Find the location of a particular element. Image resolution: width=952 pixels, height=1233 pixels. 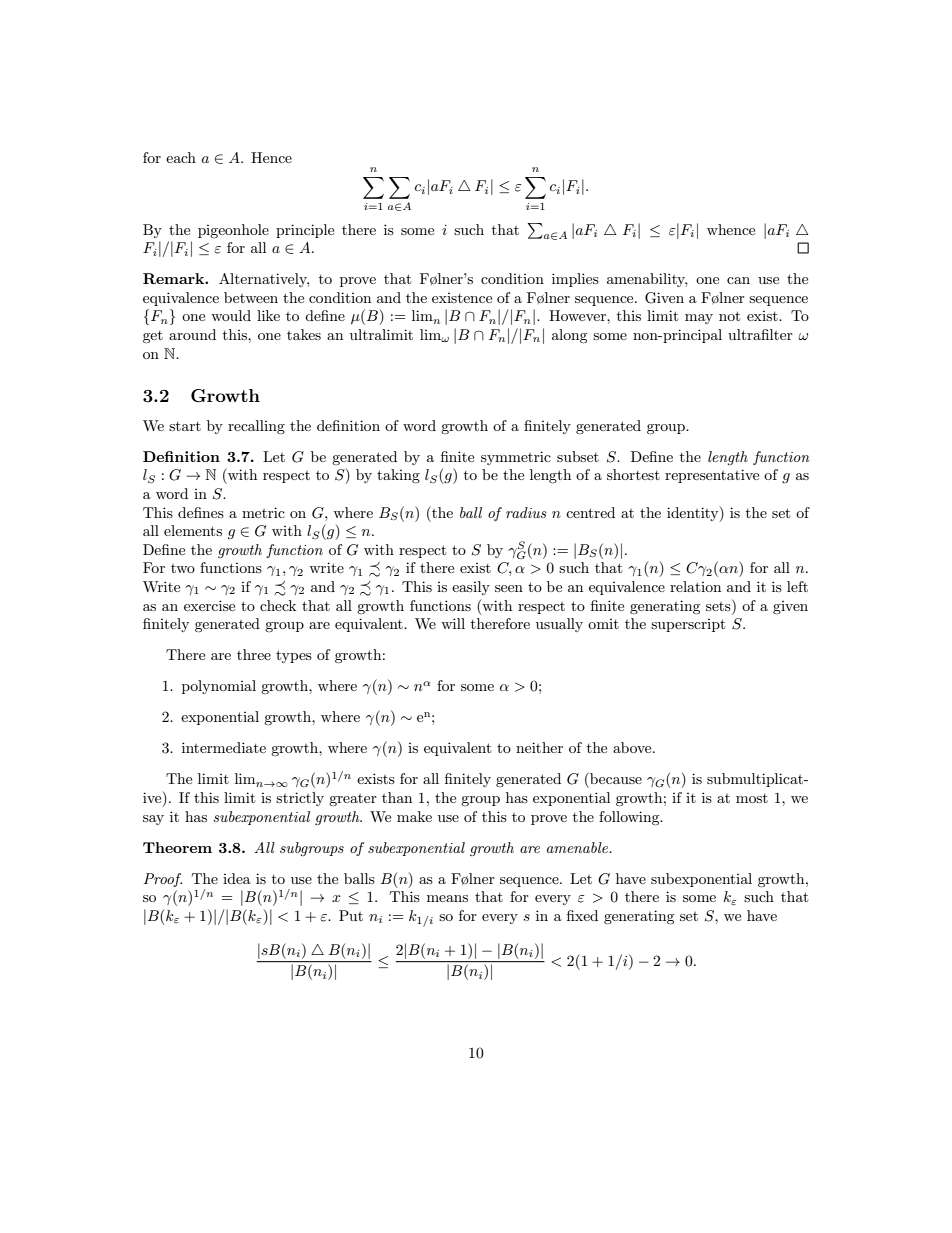

along is located at coordinates (570, 336).
